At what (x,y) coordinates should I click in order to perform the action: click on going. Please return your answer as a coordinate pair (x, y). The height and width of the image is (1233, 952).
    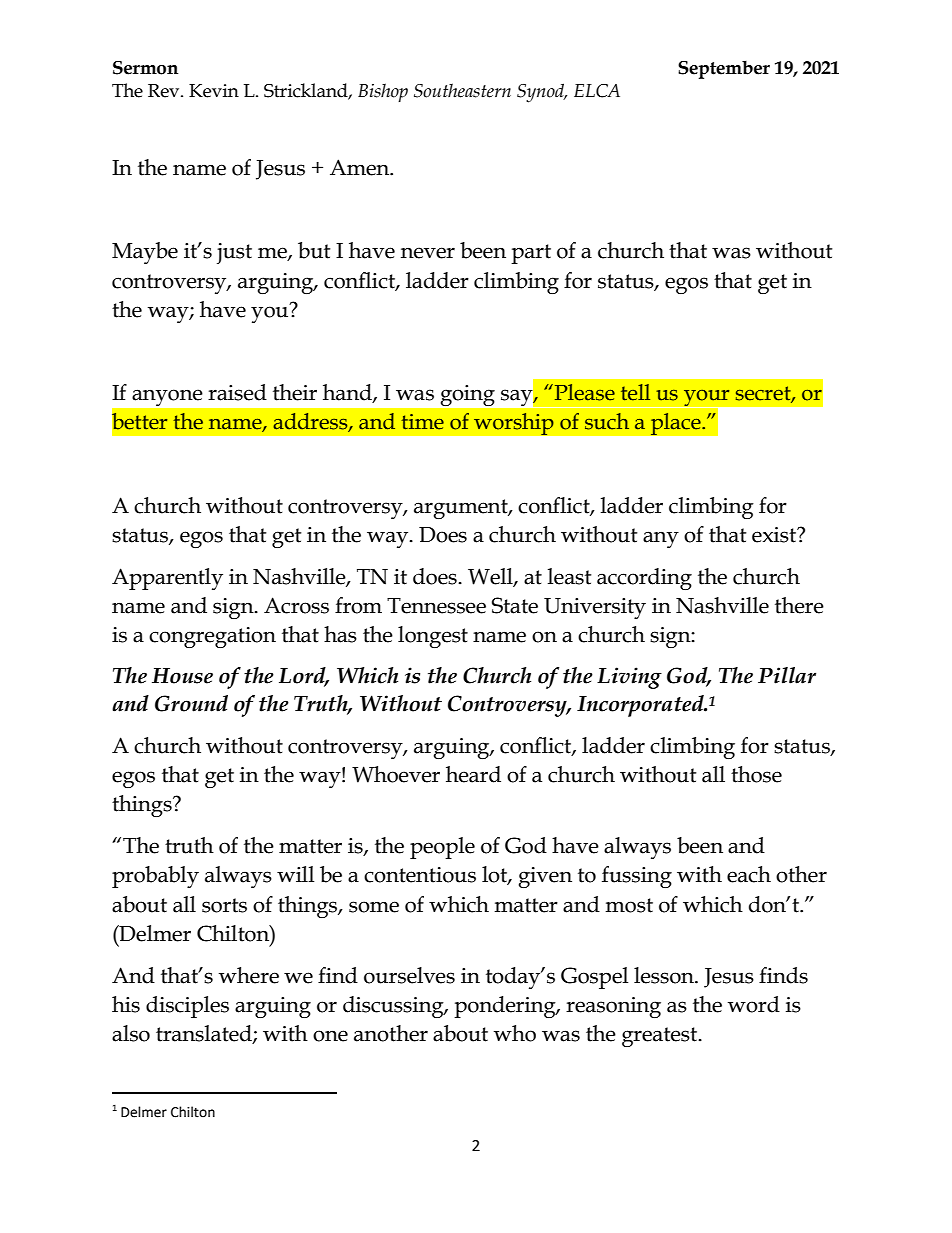
    Looking at the image, I should click on (468, 395).
